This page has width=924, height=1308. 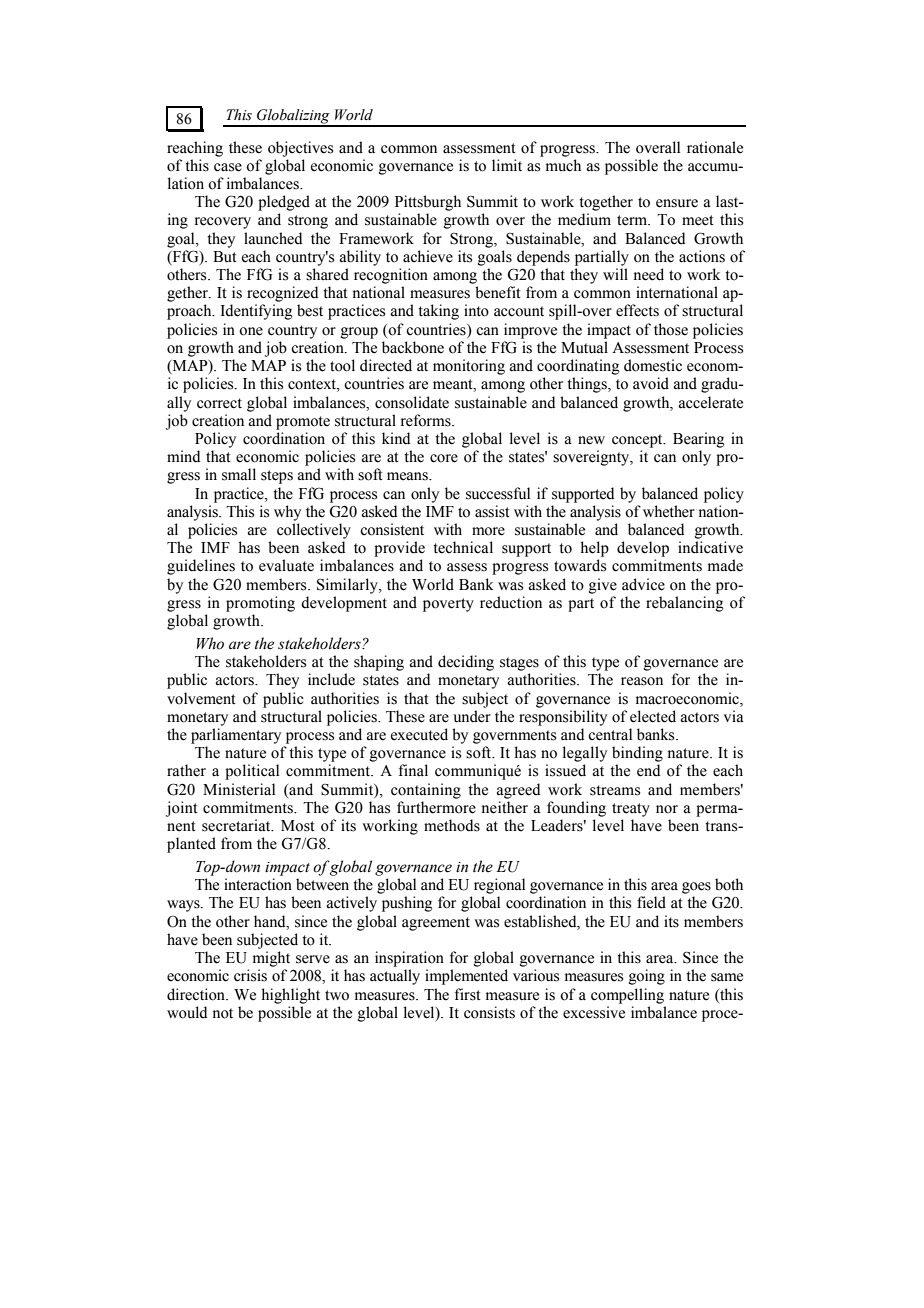 I want to click on technical, so click(x=463, y=547).
